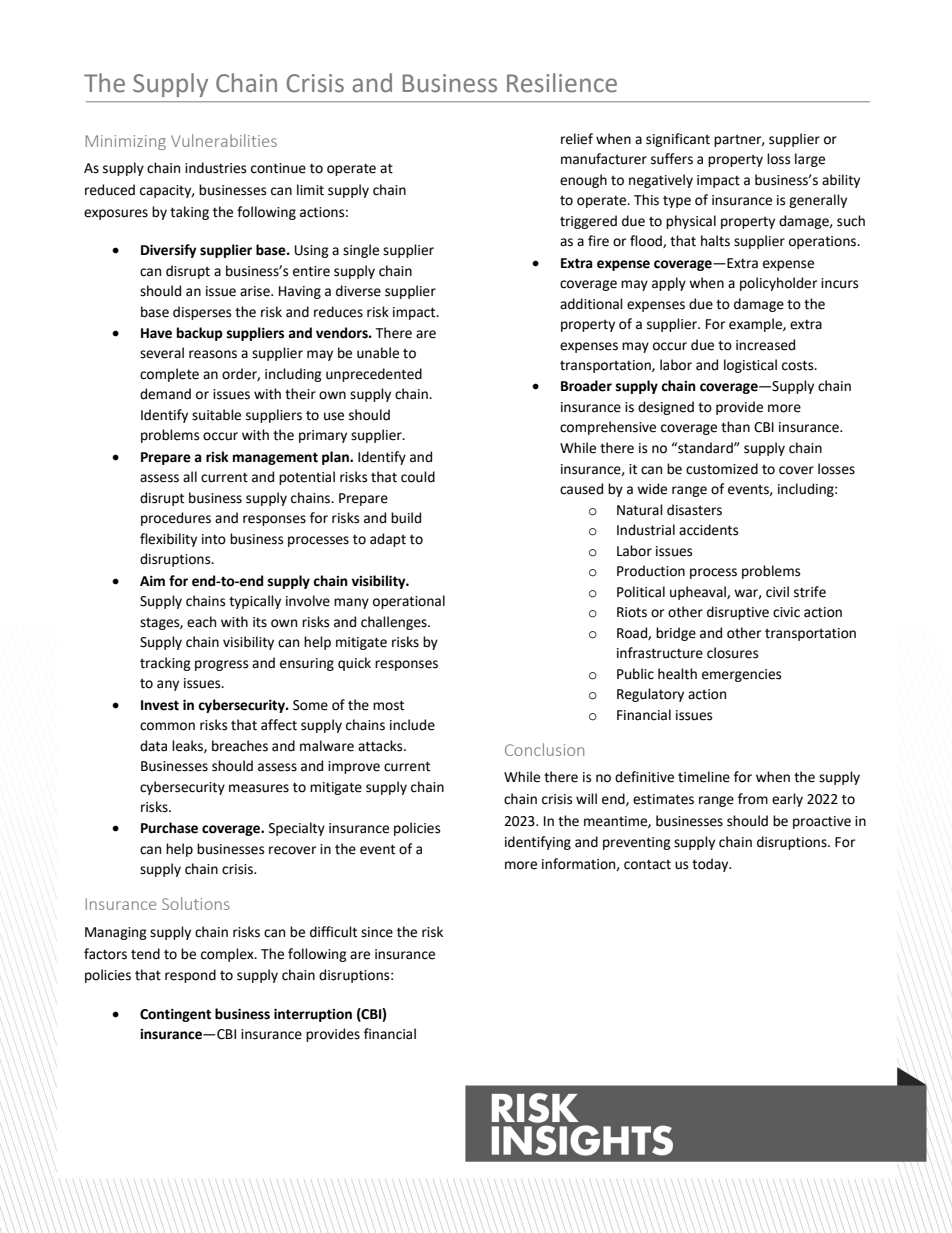 The height and width of the screenshot is (1233, 952). What do you see at coordinates (741, 675) in the screenshot?
I see `emergencies` at bounding box center [741, 675].
